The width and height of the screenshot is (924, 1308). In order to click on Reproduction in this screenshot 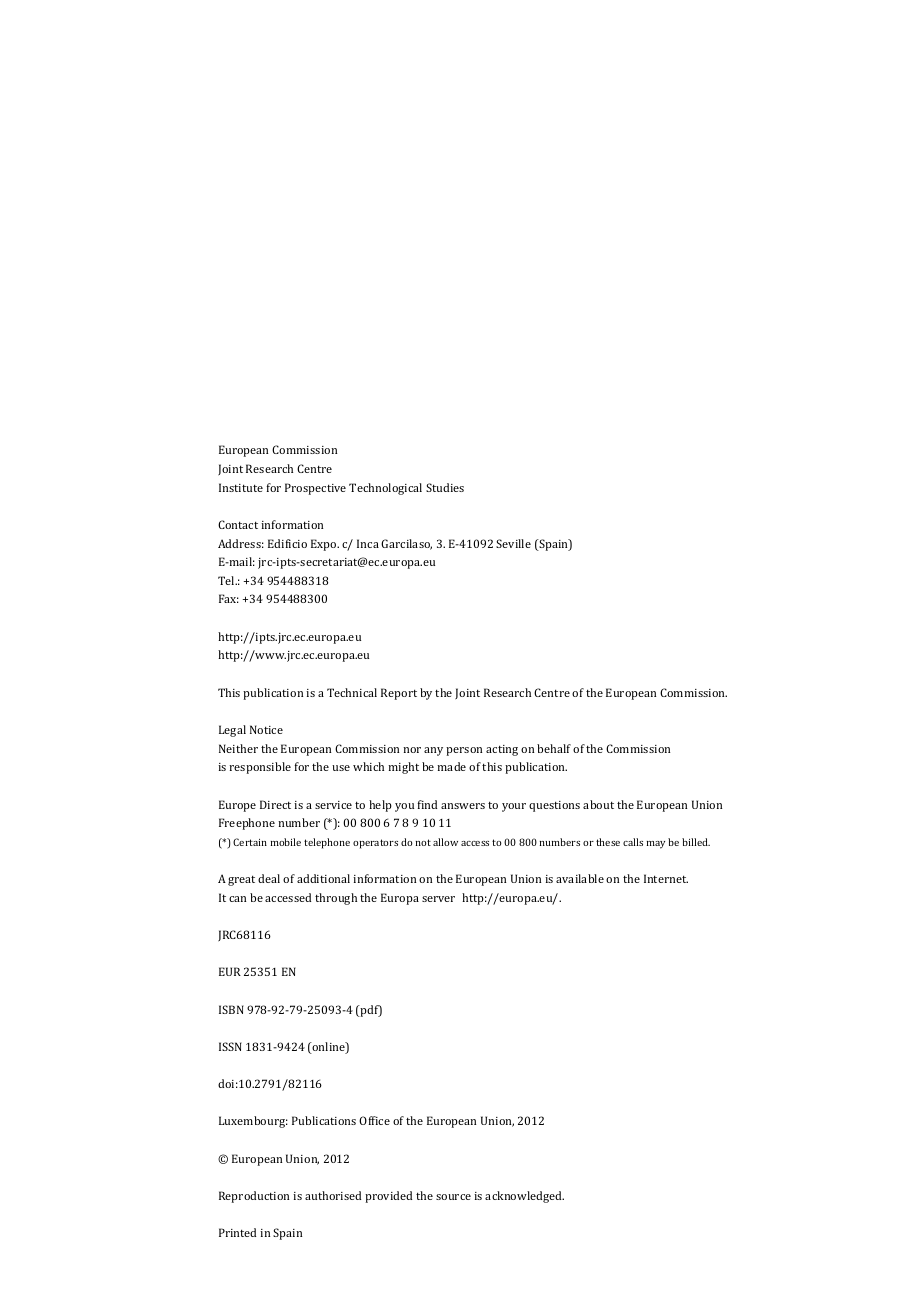, I will do `click(254, 1197)`.
